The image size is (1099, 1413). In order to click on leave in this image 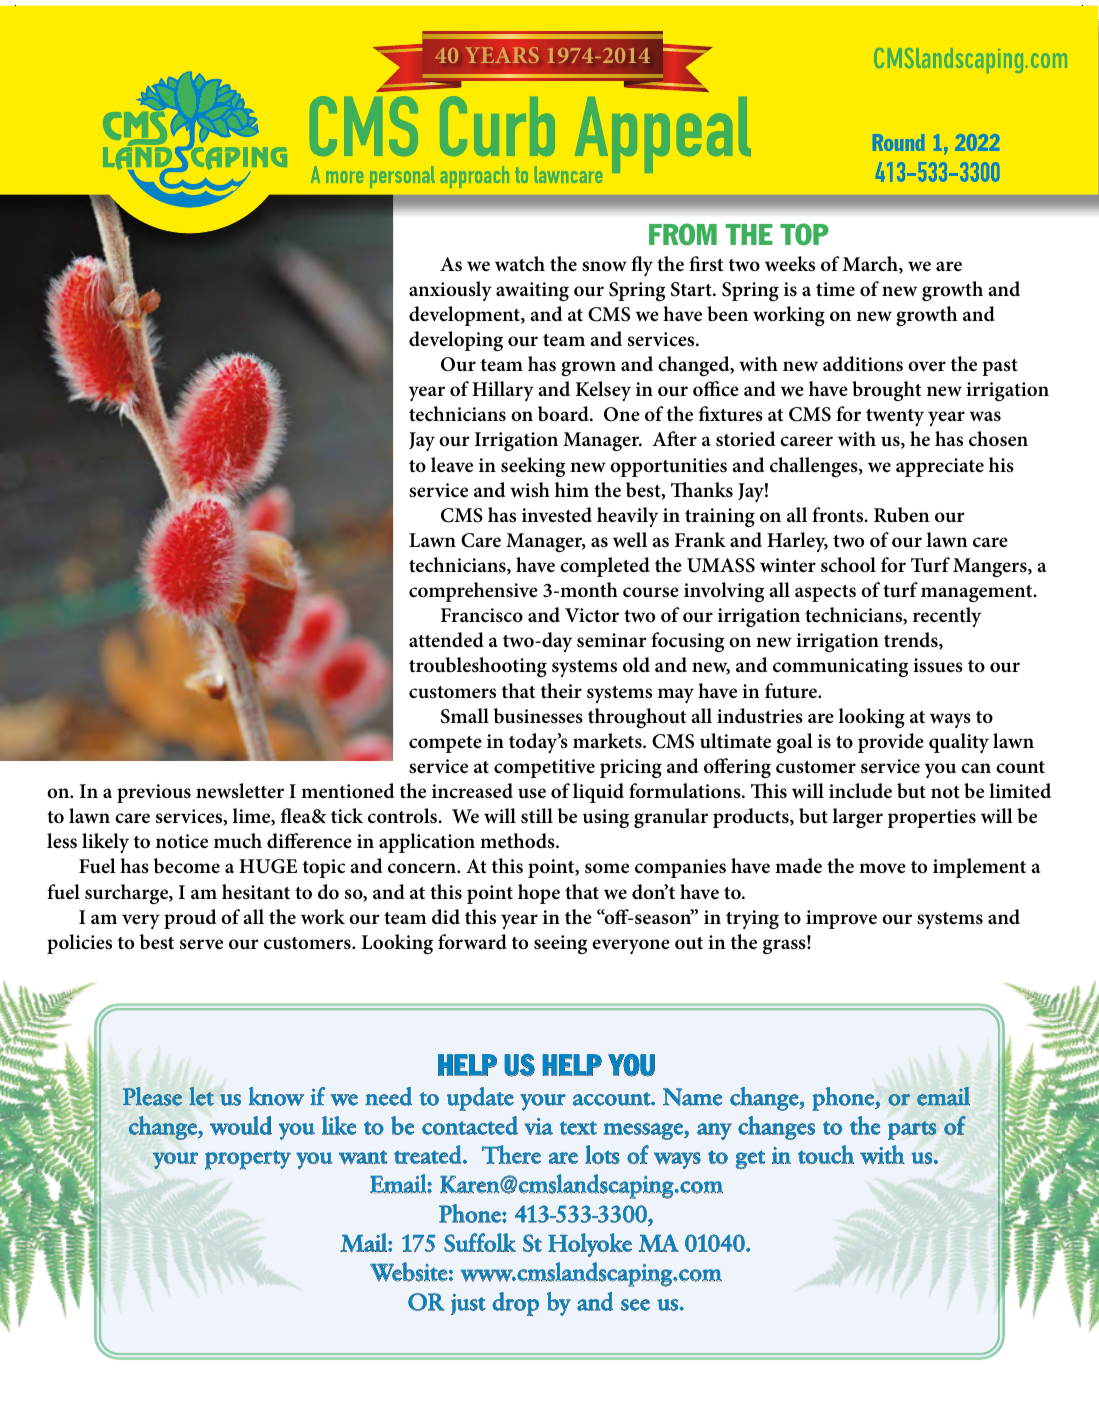, I will do `click(452, 465)`.
